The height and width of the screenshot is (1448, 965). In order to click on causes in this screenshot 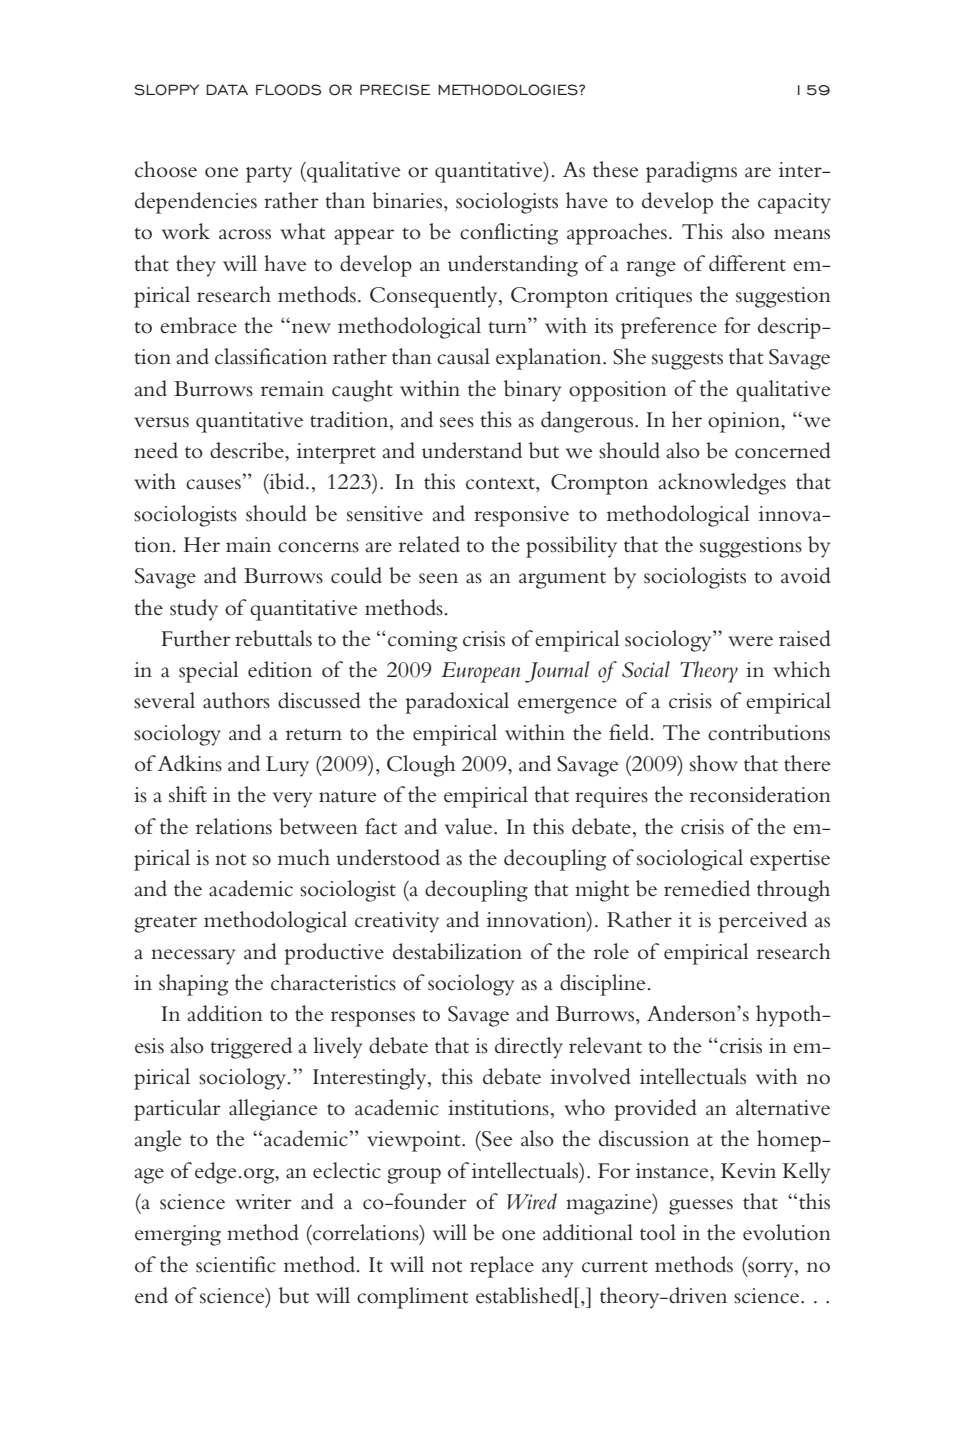, I will do `click(213, 484)`.
